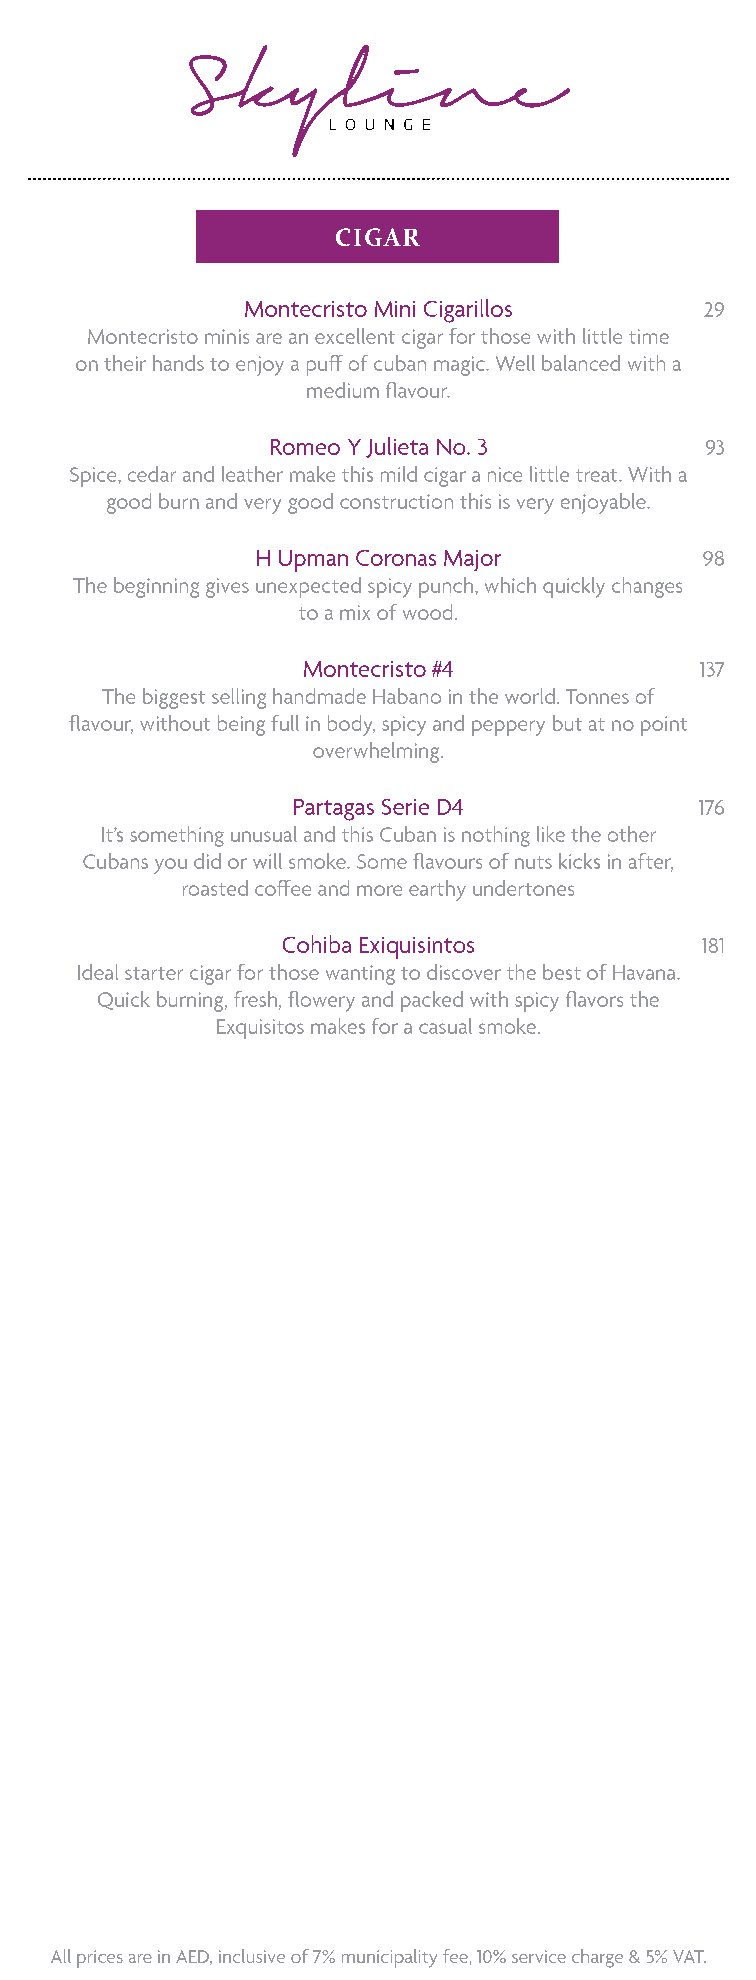  I want to click on medium, so click(343, 390).
